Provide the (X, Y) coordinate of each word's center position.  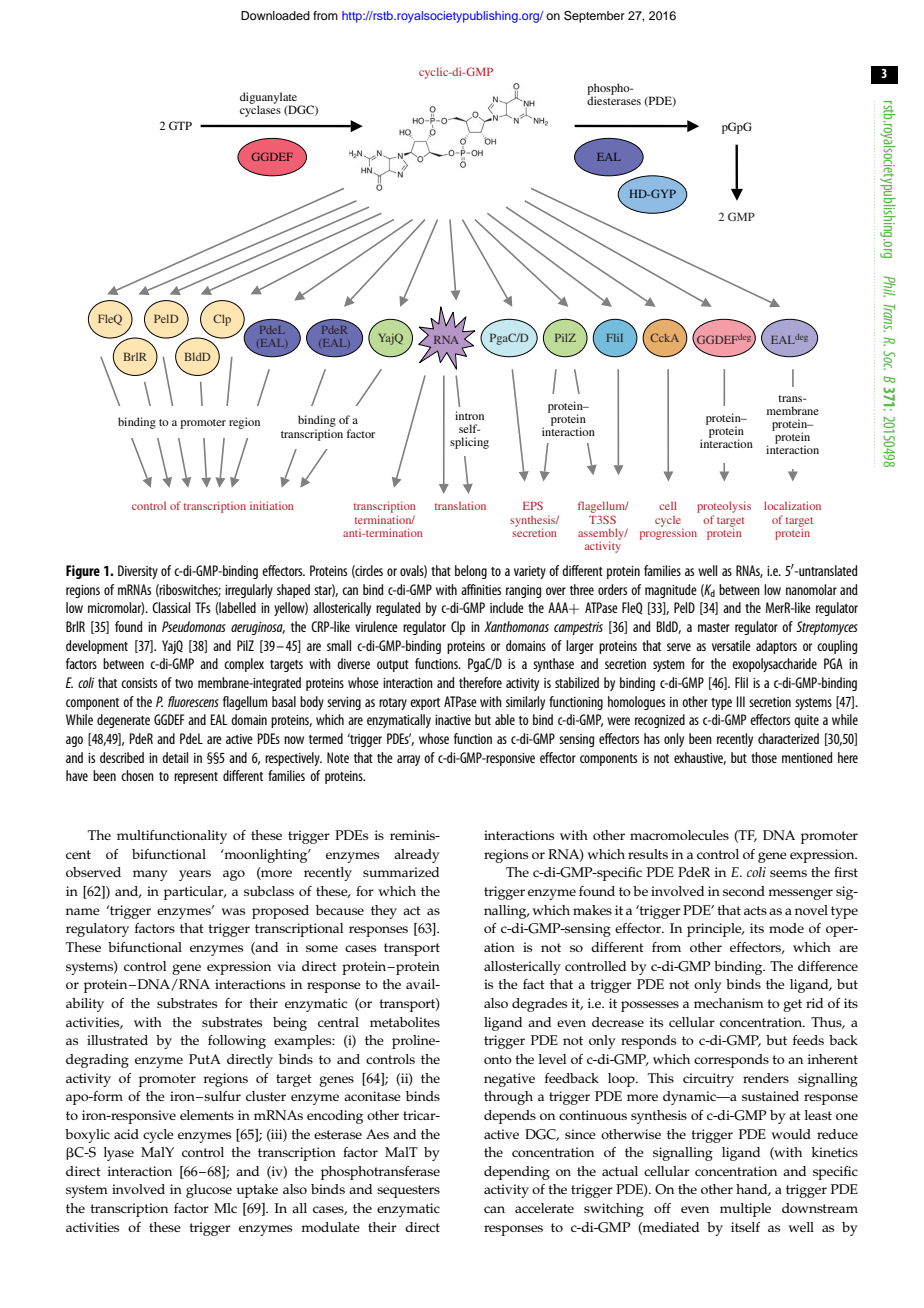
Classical (171, 607)
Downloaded (275, 15)
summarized (401, 872)
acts (755, 910)
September (594, 17)
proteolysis (724, 508)
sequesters (408, 1191)
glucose (209, 1191)
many (150, 875)
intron (469, 415)
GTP (180, 125)
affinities (481, 589)
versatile (731, 645)
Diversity (138, 572)
